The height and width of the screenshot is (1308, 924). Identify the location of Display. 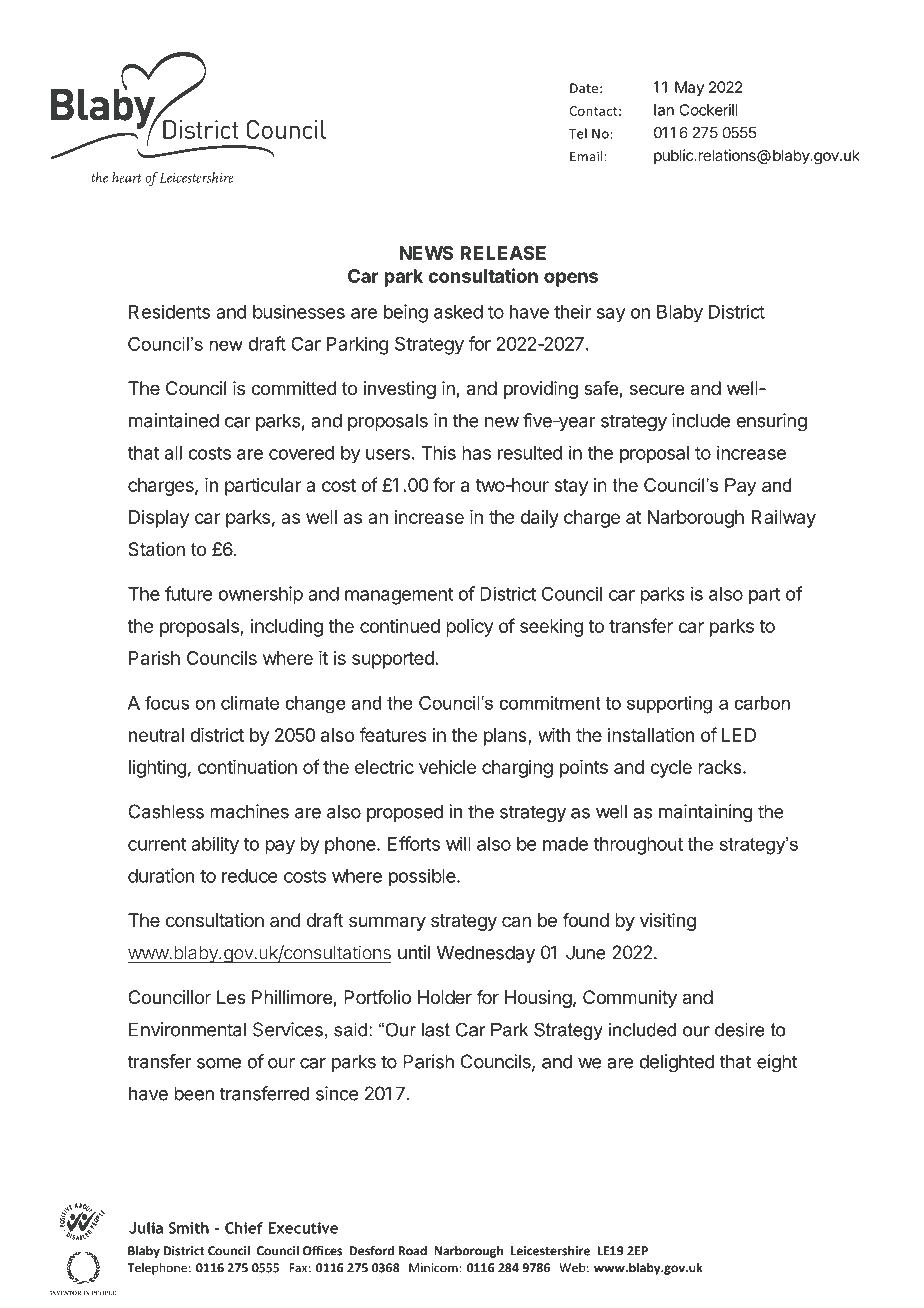
(159, 519).
